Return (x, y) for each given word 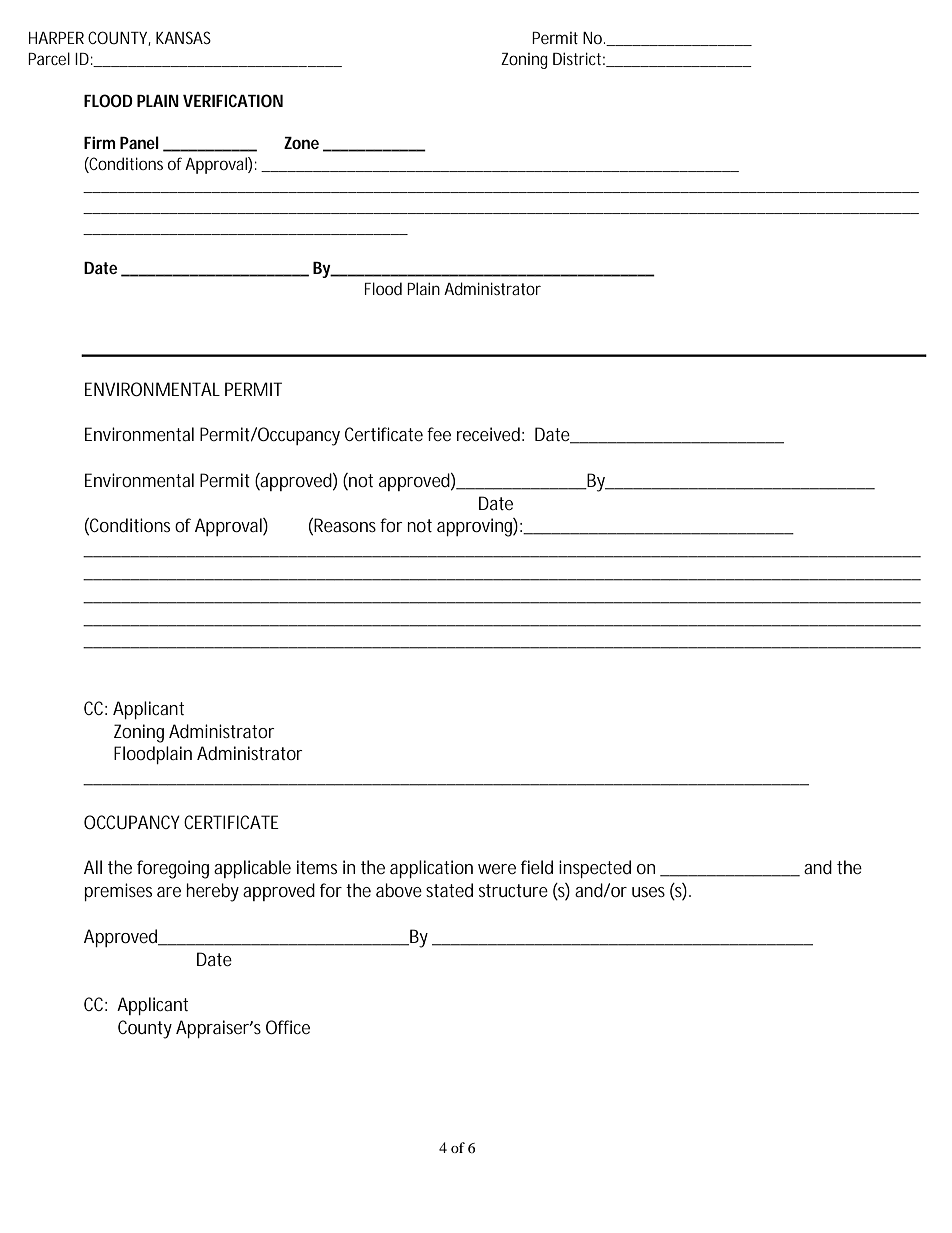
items (317, 867)
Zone (301, 143)
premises (118, 892)
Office (288, 1027)
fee (439, 434)
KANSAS (183, 37)
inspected (595, 869)
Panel (139, 142)
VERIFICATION (233, 100)
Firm (100, 142)
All (93, 867)
